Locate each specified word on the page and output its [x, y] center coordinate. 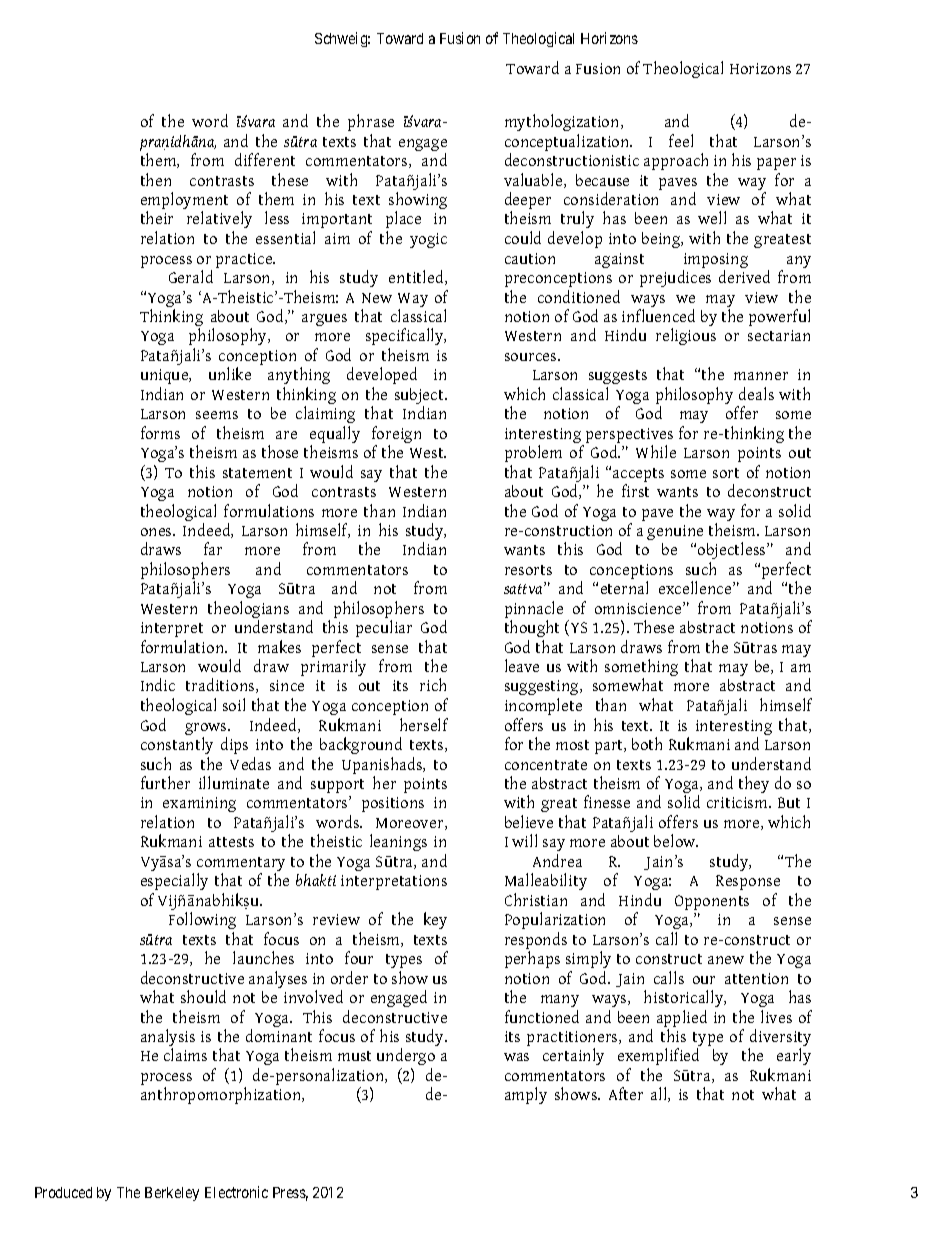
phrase [371, 122]
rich [433, 684]
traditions [221, 685]
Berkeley [172, 1194]
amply [526, 1095]
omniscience [639, 608]
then [156, 179]
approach [676, 161]
